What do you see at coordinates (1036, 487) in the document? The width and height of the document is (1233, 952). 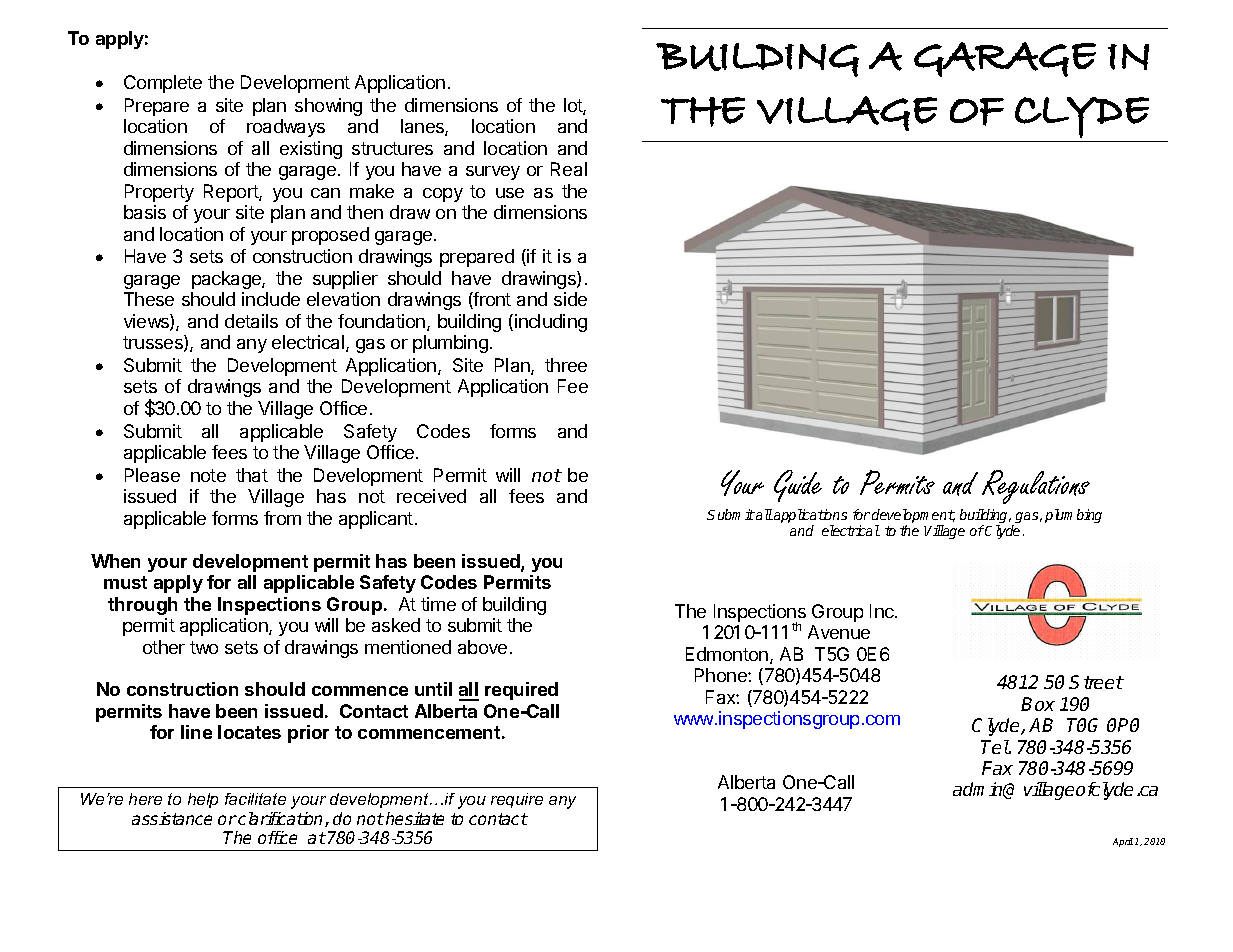 I see `Regulations` at bounding box center [1036, 487].
